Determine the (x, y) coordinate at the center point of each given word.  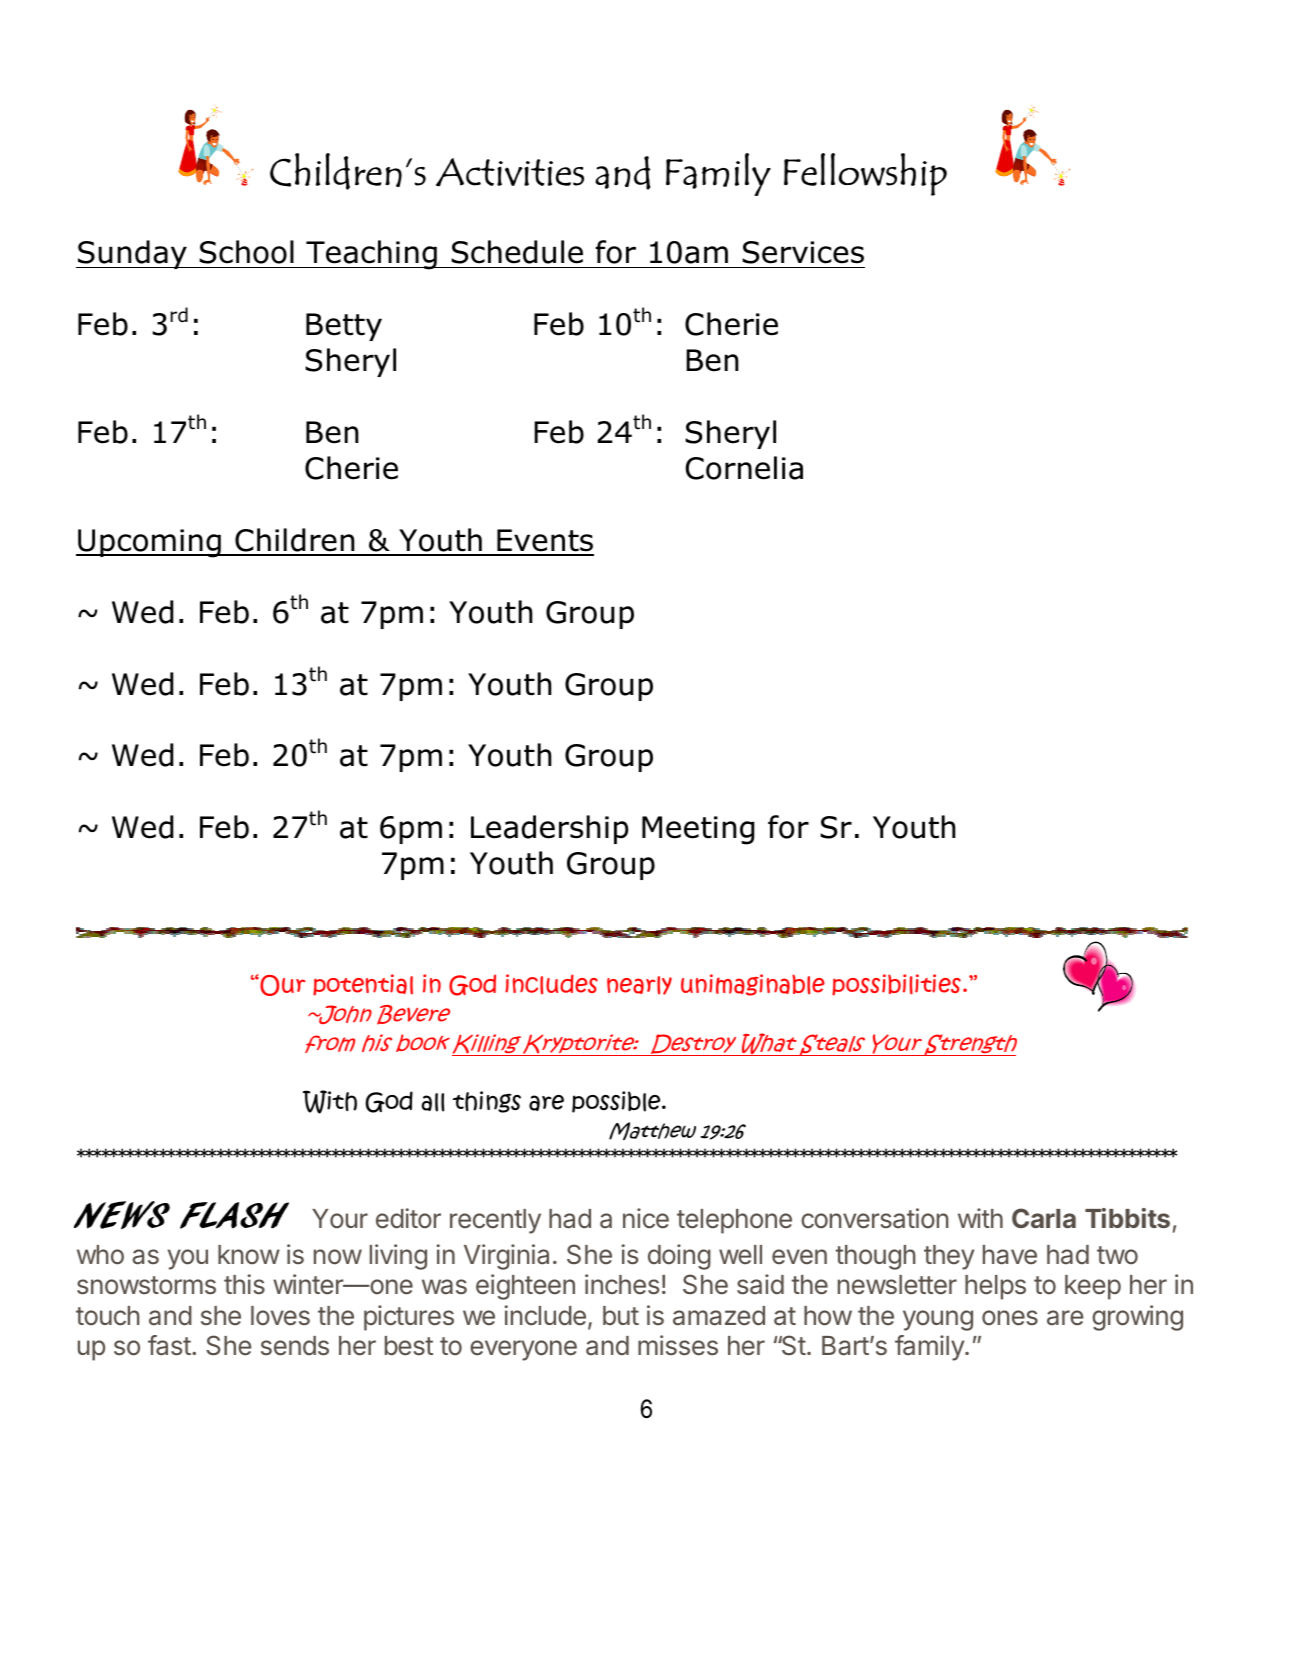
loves (280, 1316)
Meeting (698, 830)
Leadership (550, 829)
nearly (639, 985)
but (621, 1315)
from (330, 1044)
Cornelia (744, 468)
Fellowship (865, 174)
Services (803, 252)
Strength (969, 1045)
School (246, 252)
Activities (510, 172)
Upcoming (149, 543)
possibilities (896, 985)
